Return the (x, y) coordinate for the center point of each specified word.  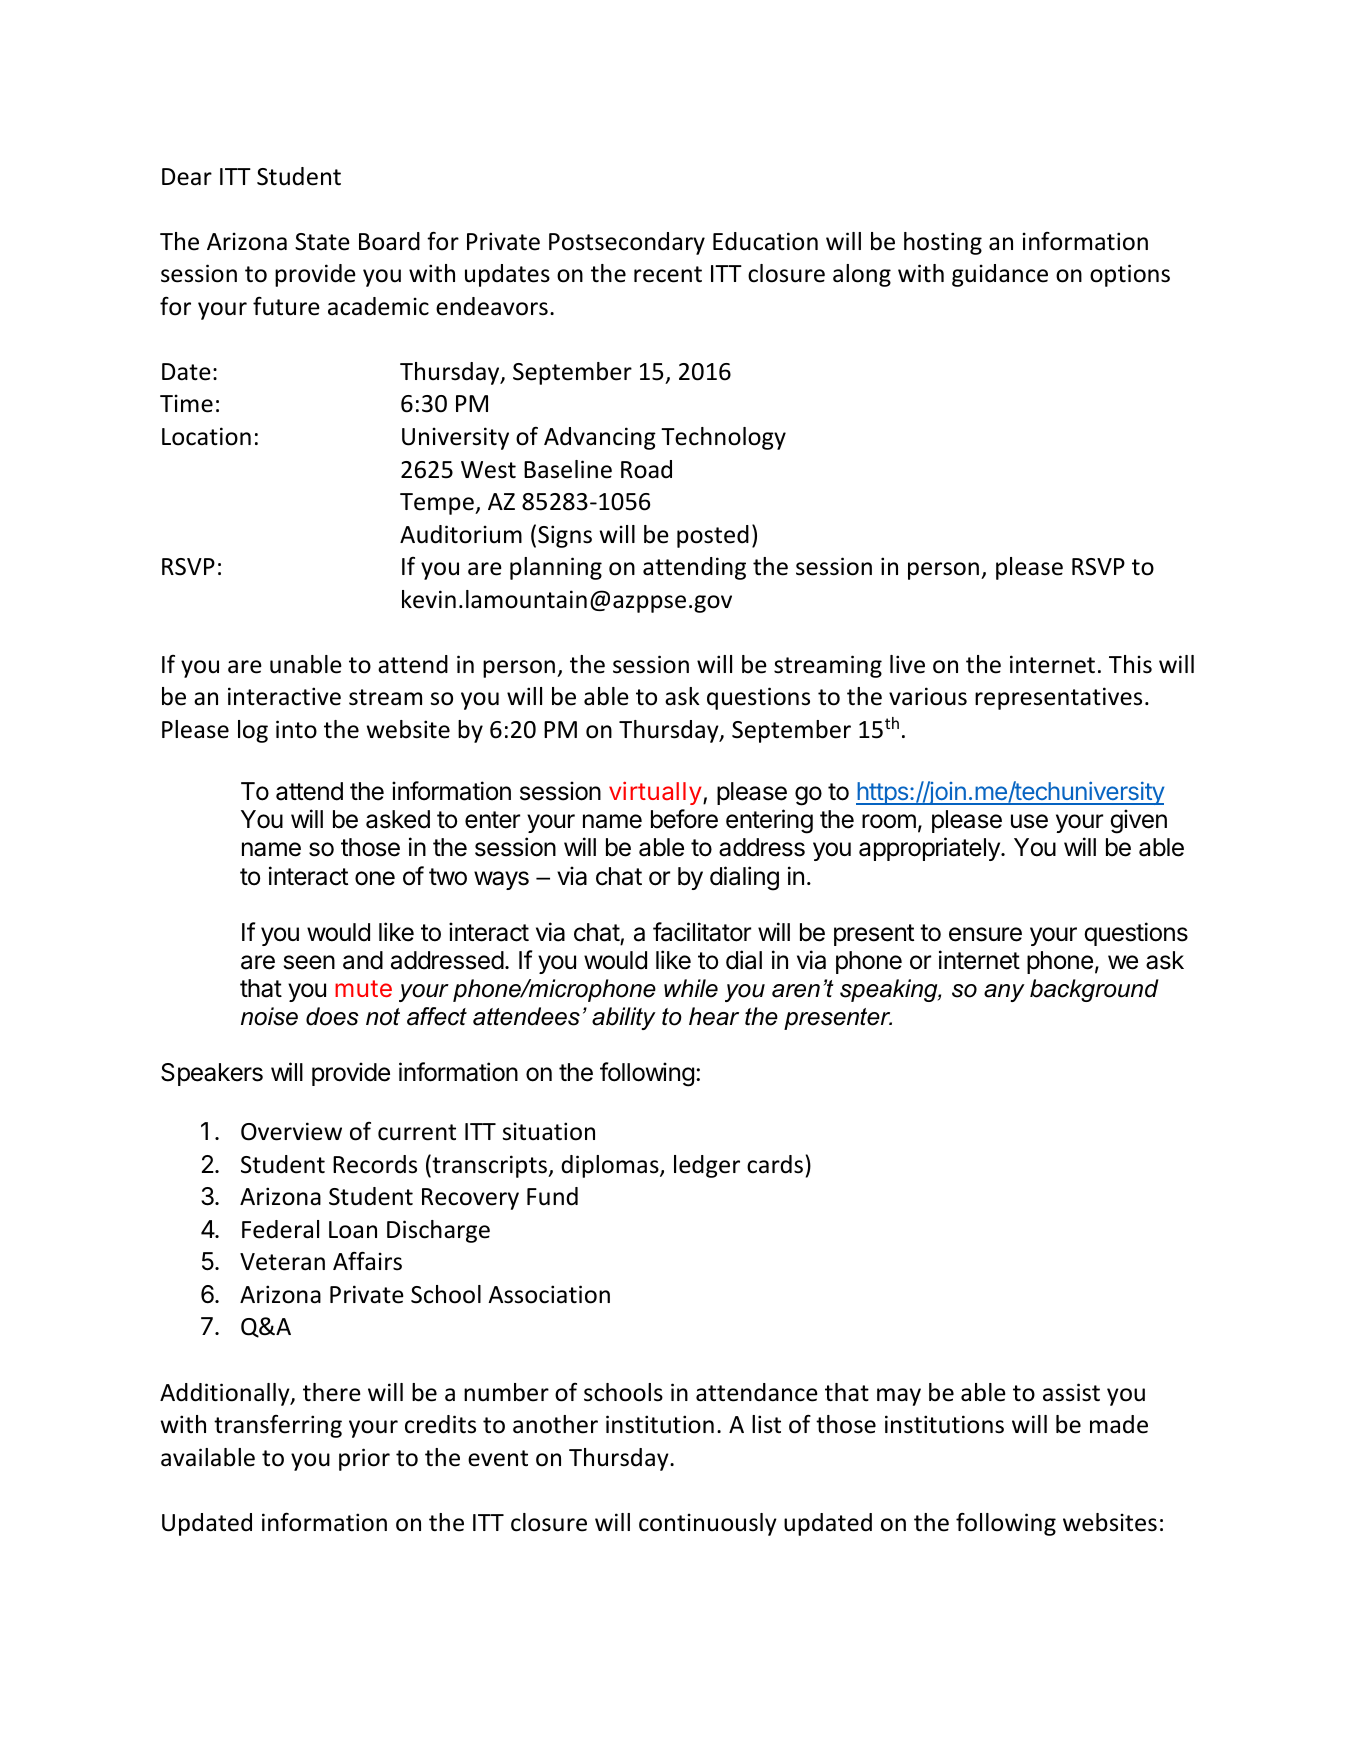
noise (269, 1016)
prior (364, 1459)
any (1004, 993)
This (1130, 664)
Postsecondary (627, 243)
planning (556, 568)
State (322, 242)
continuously (708, 1524)
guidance (1000, 275)
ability (624, 1018)
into (296, 729)
